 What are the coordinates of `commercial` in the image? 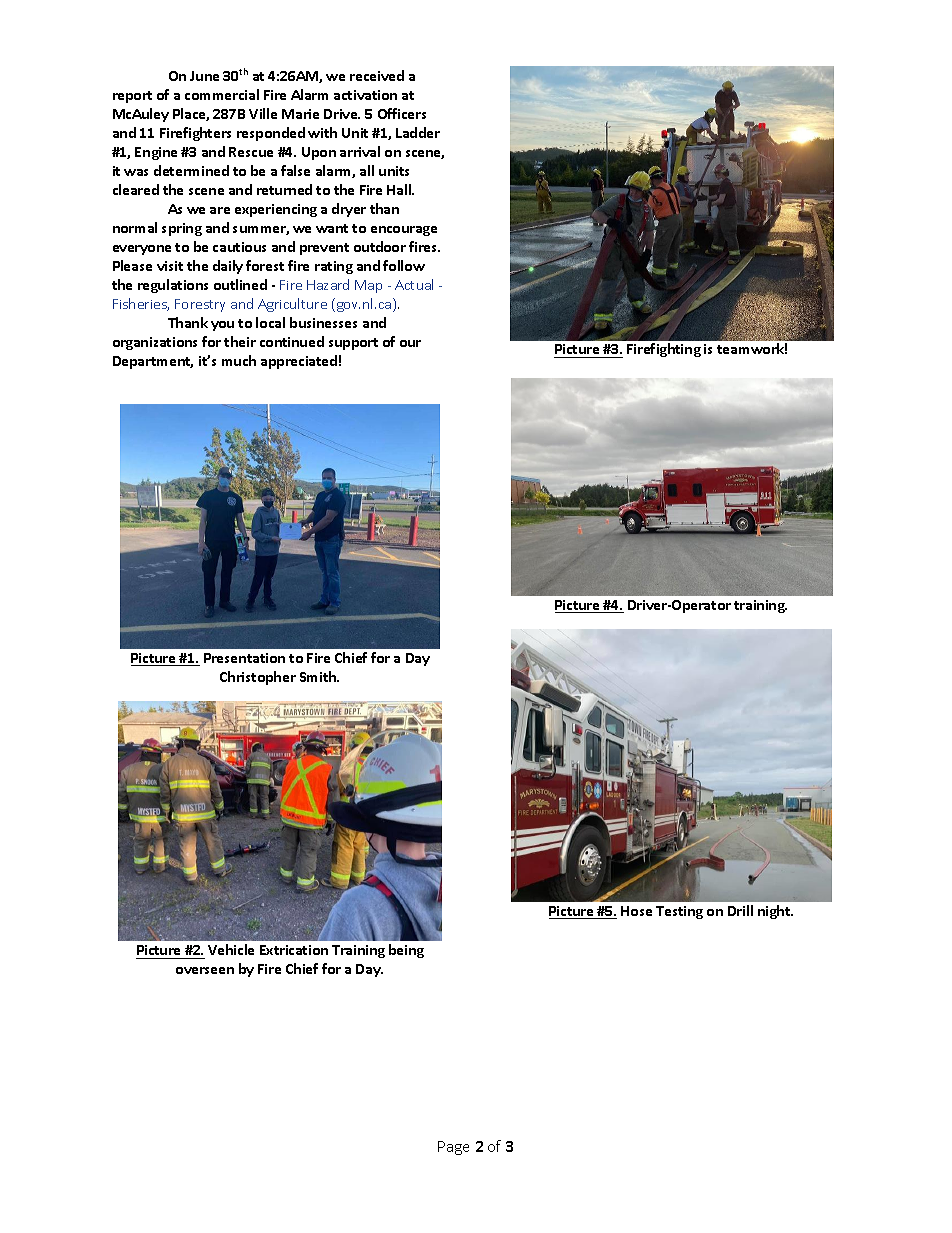 It's located at (222, 94).
